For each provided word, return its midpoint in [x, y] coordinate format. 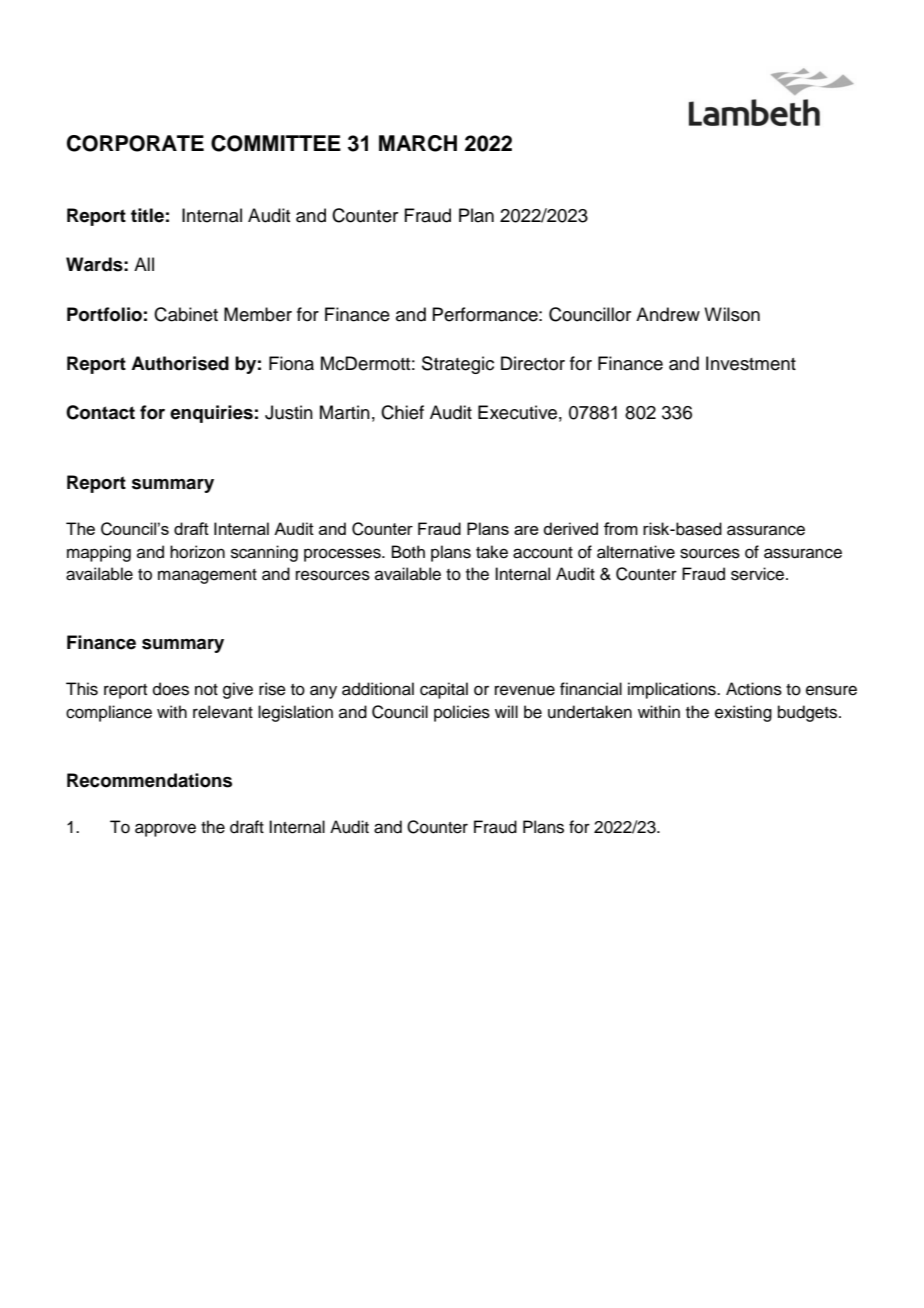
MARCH [418, 143]
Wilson [732, 314]
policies [462, 713]
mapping [99, 553]
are [526, 530]
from [621, 528]
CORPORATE [135, 143]
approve [165, 830]
